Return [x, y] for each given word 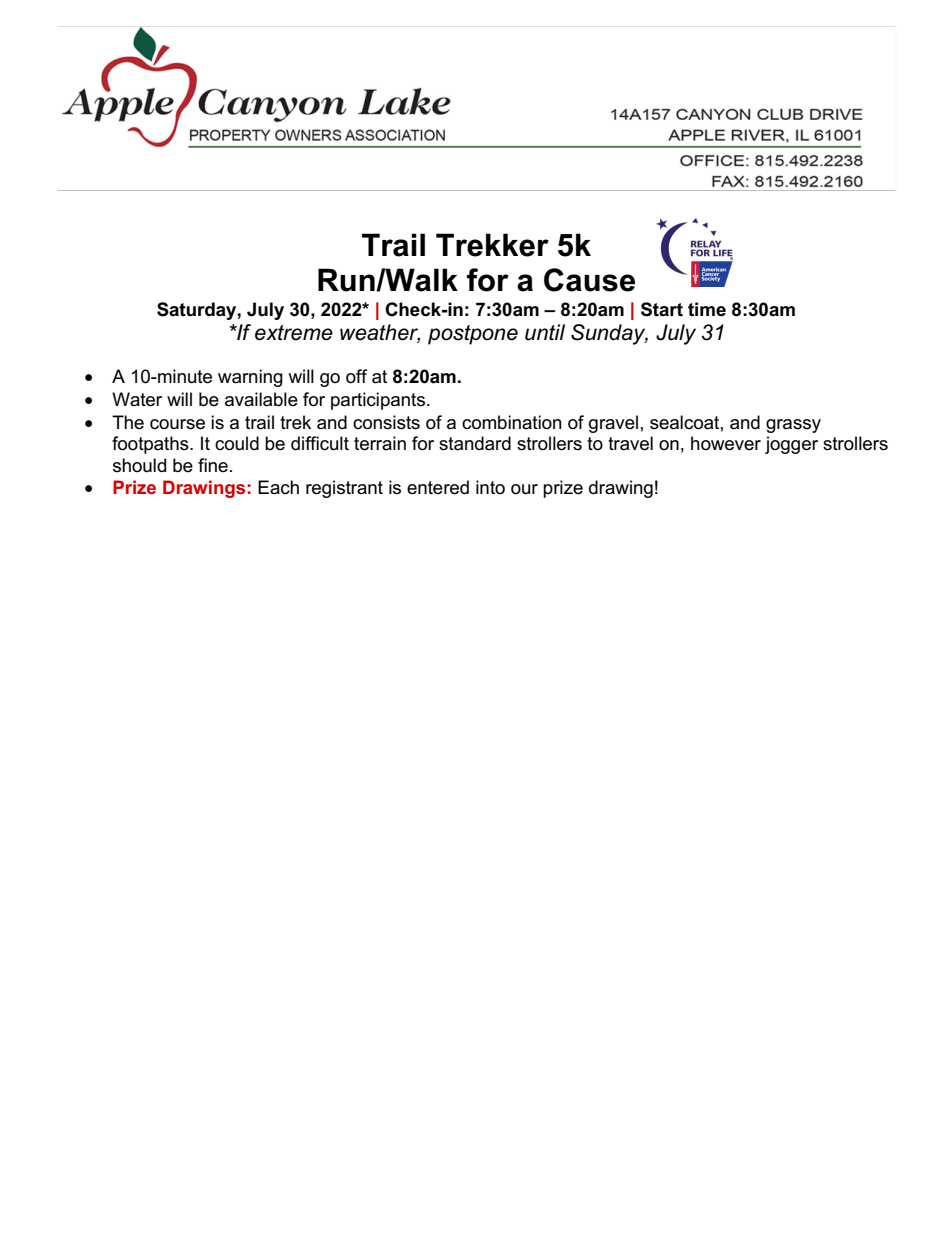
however [726, 443]
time [707, 309]
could [237, 443]
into [490, 487]
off [356, 376]
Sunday [609, 334]
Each [278, 487]
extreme [294, 333]
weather [380, 333]
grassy [793, 426]
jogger [791, 445]
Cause [589, 280]
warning [250, 378]
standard [475, 443]
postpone [473, 335]
